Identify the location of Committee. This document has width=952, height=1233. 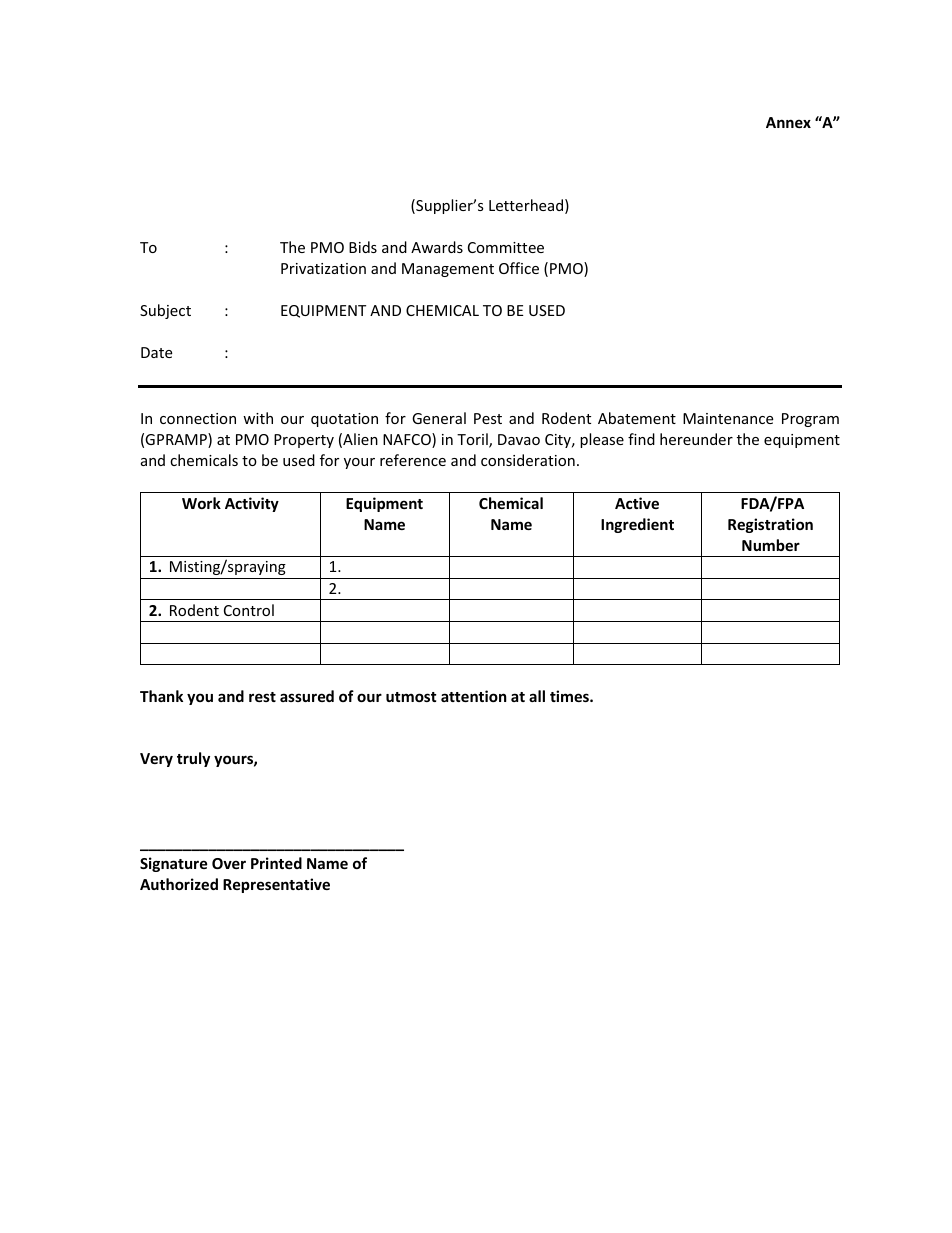
(506, 247).
